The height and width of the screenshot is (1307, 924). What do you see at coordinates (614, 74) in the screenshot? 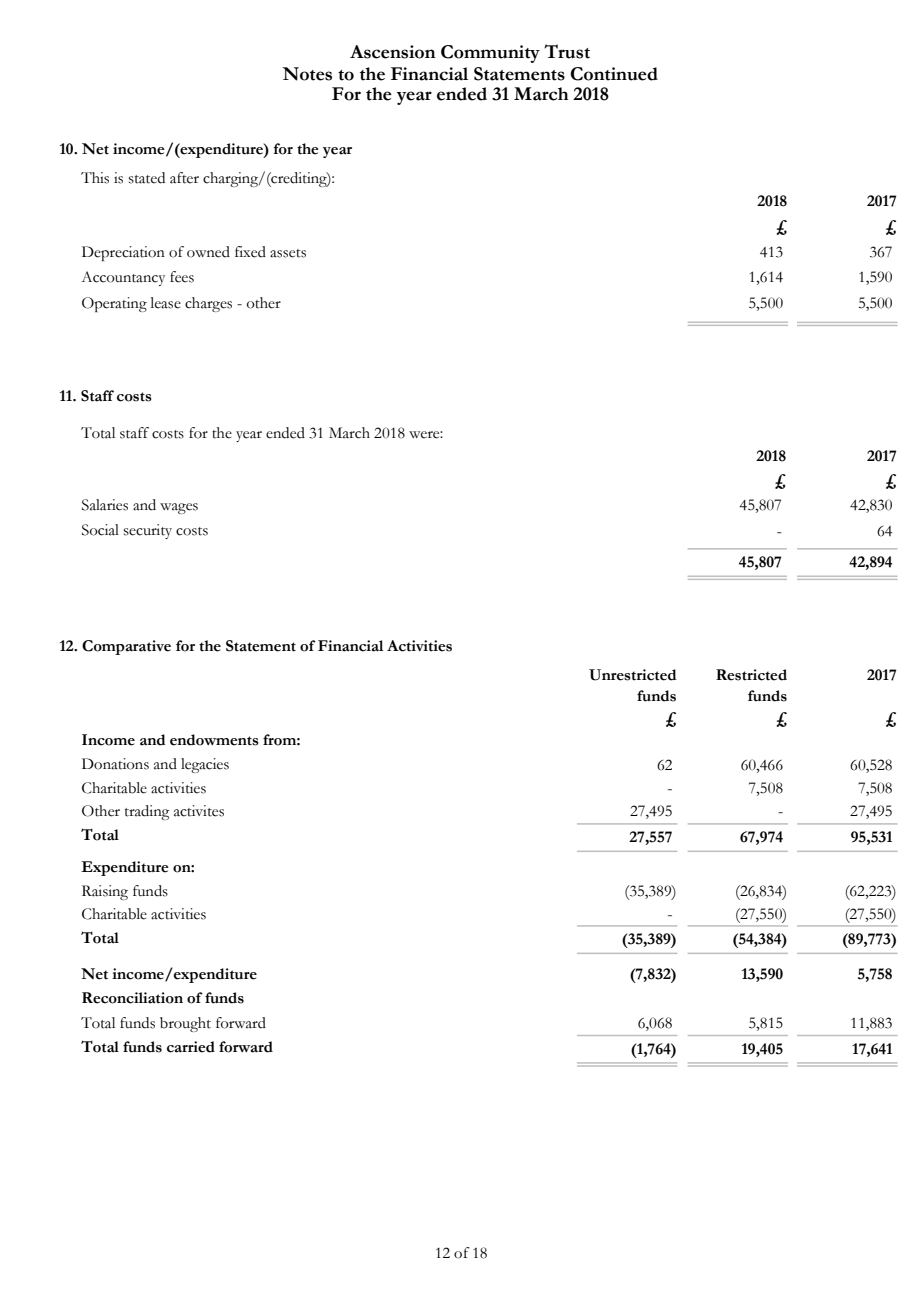
I see `Continued` at bounding box center [614, 74].
